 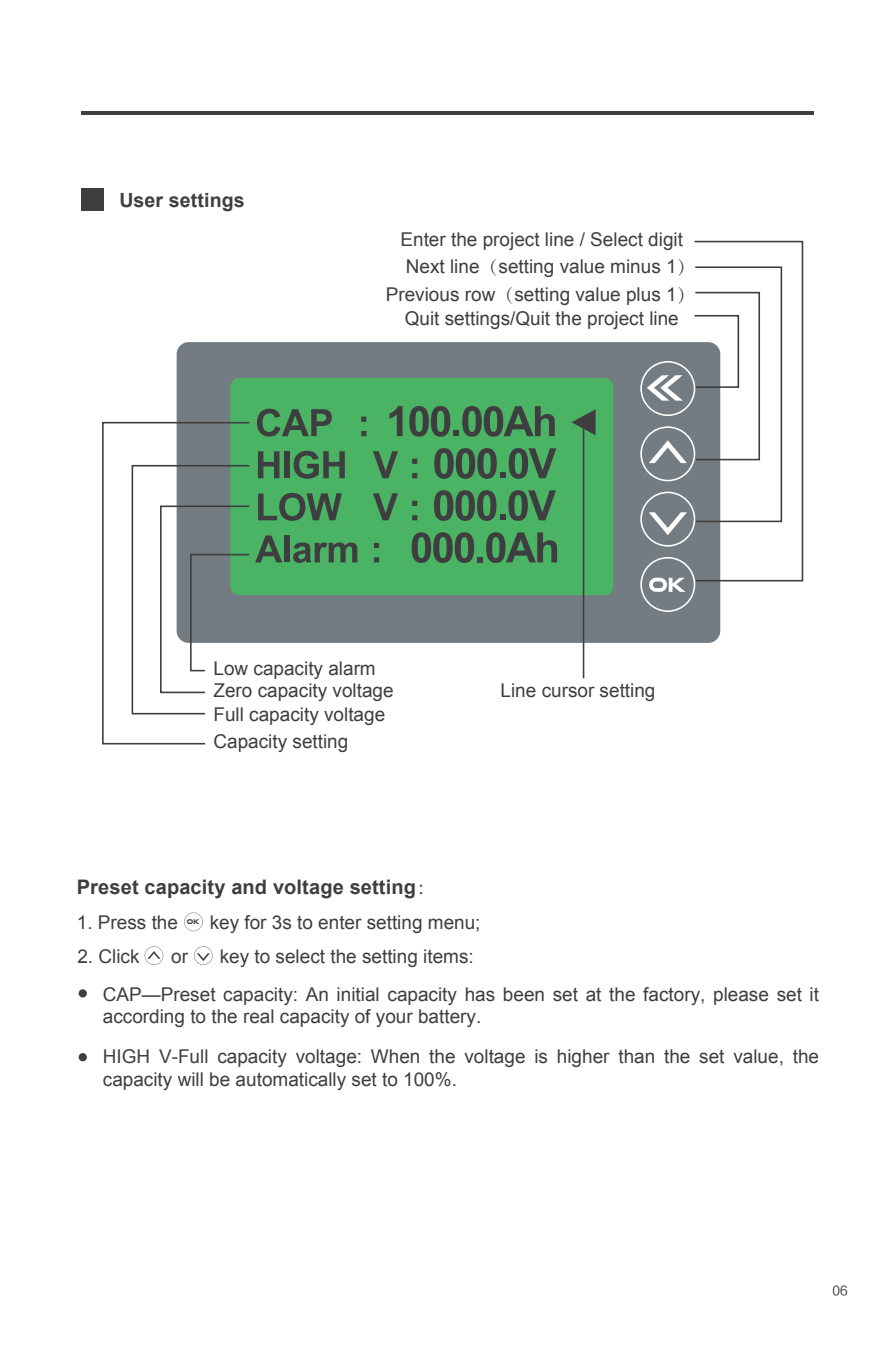 I want to click on User, so click(x=141, y=200).
